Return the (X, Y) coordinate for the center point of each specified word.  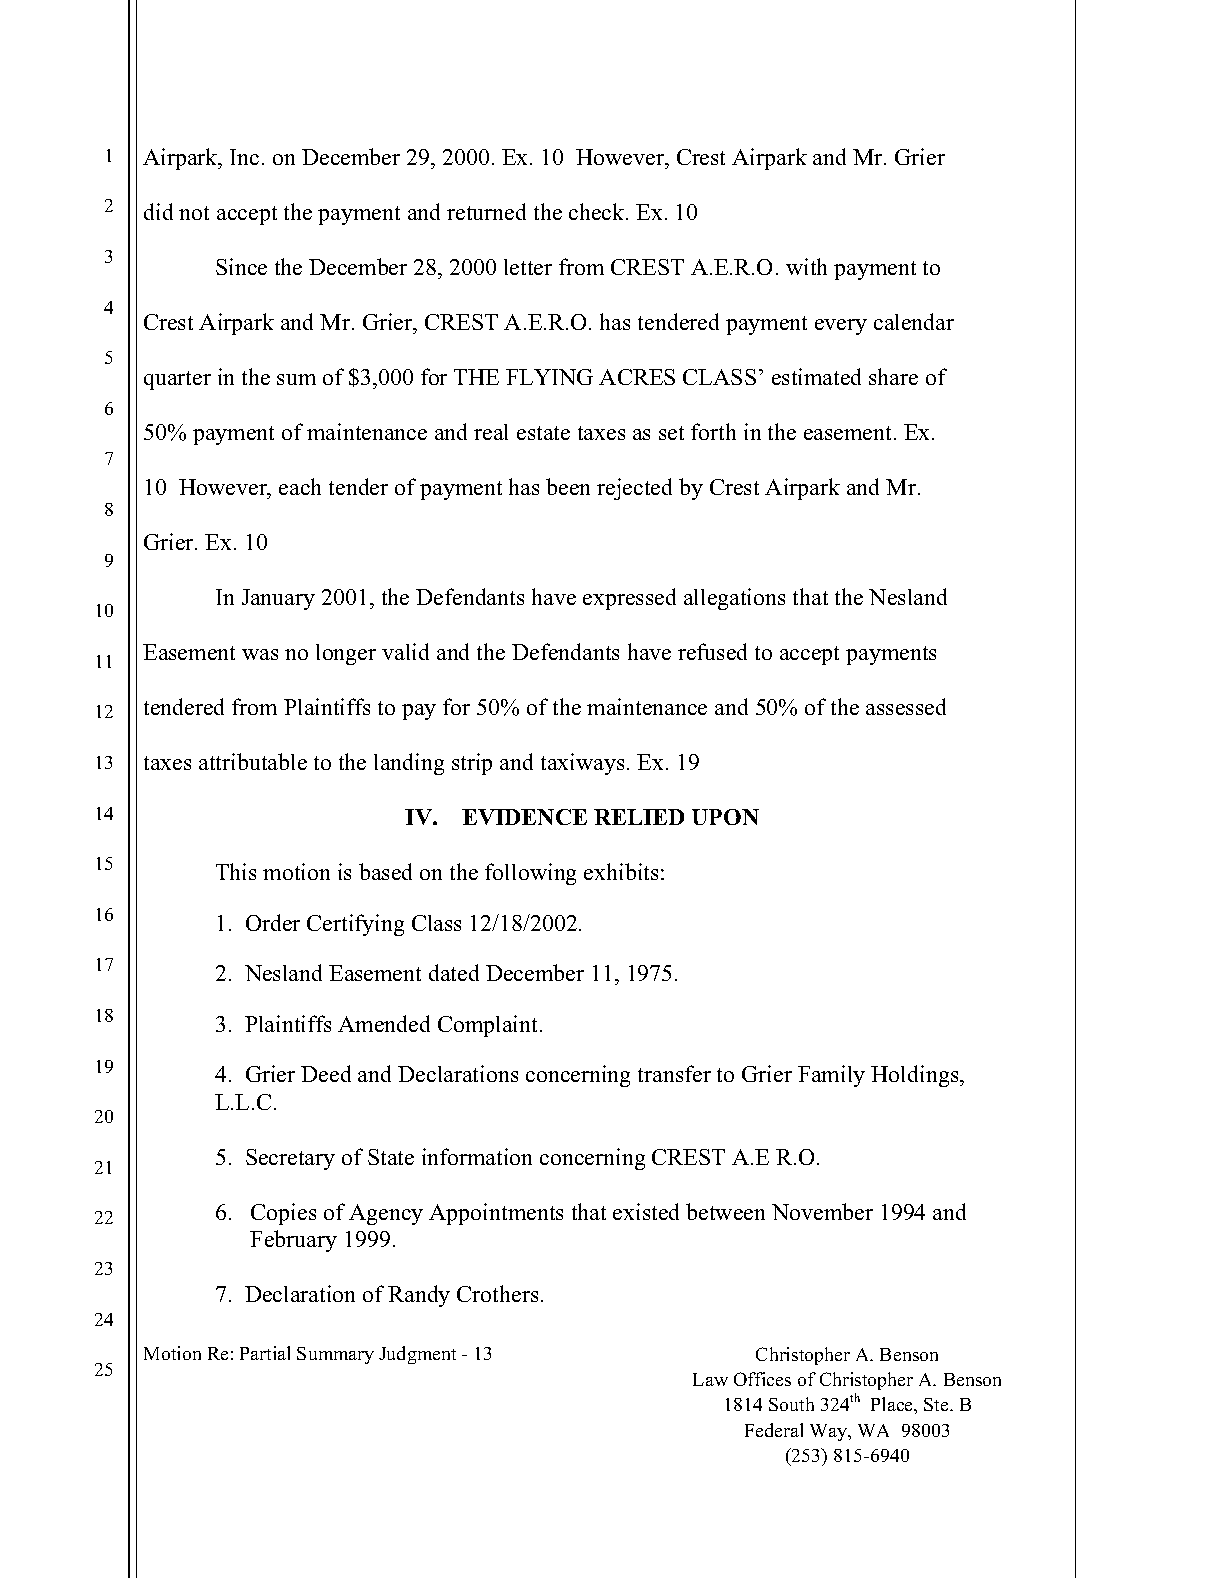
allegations (734, 599)
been (568, 486)
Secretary (290, 1159)
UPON (725, 817)
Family (831, 1076)
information (477, 1156)
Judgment (417, 1355)
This (236, 871)
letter (528, 267)
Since (241, 266)
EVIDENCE (524, 817)
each (300, 486)
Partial (265, 1353)
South (791, 1404)
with (806, 266)
